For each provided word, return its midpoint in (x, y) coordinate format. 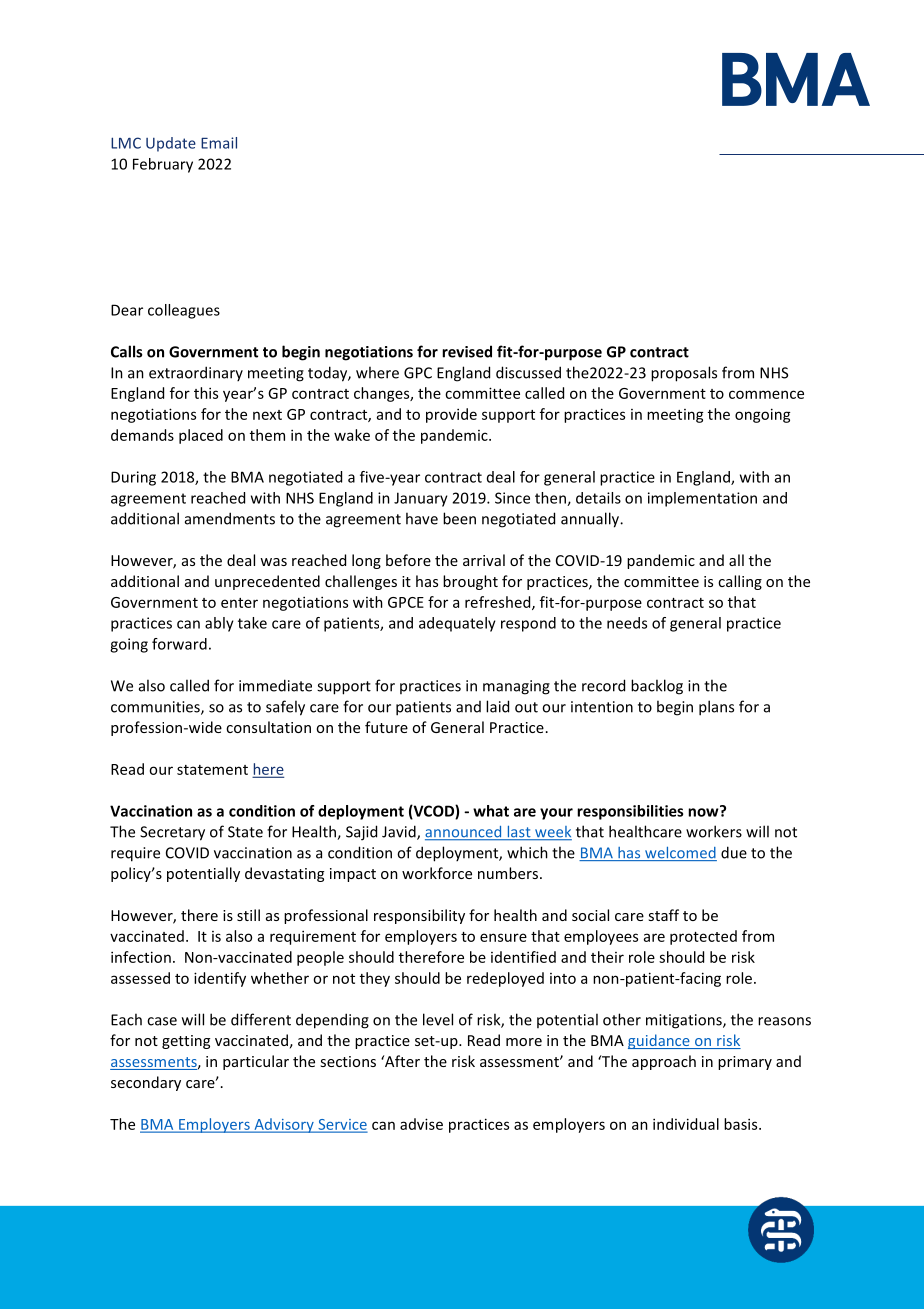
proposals (684, 374)
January (421, 499)
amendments (230, 518)
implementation (702, 499)
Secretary (172, 833)
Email (219, 143)
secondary (146, 1083)
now (704, 811)
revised (467, 351)
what (491, 811)
